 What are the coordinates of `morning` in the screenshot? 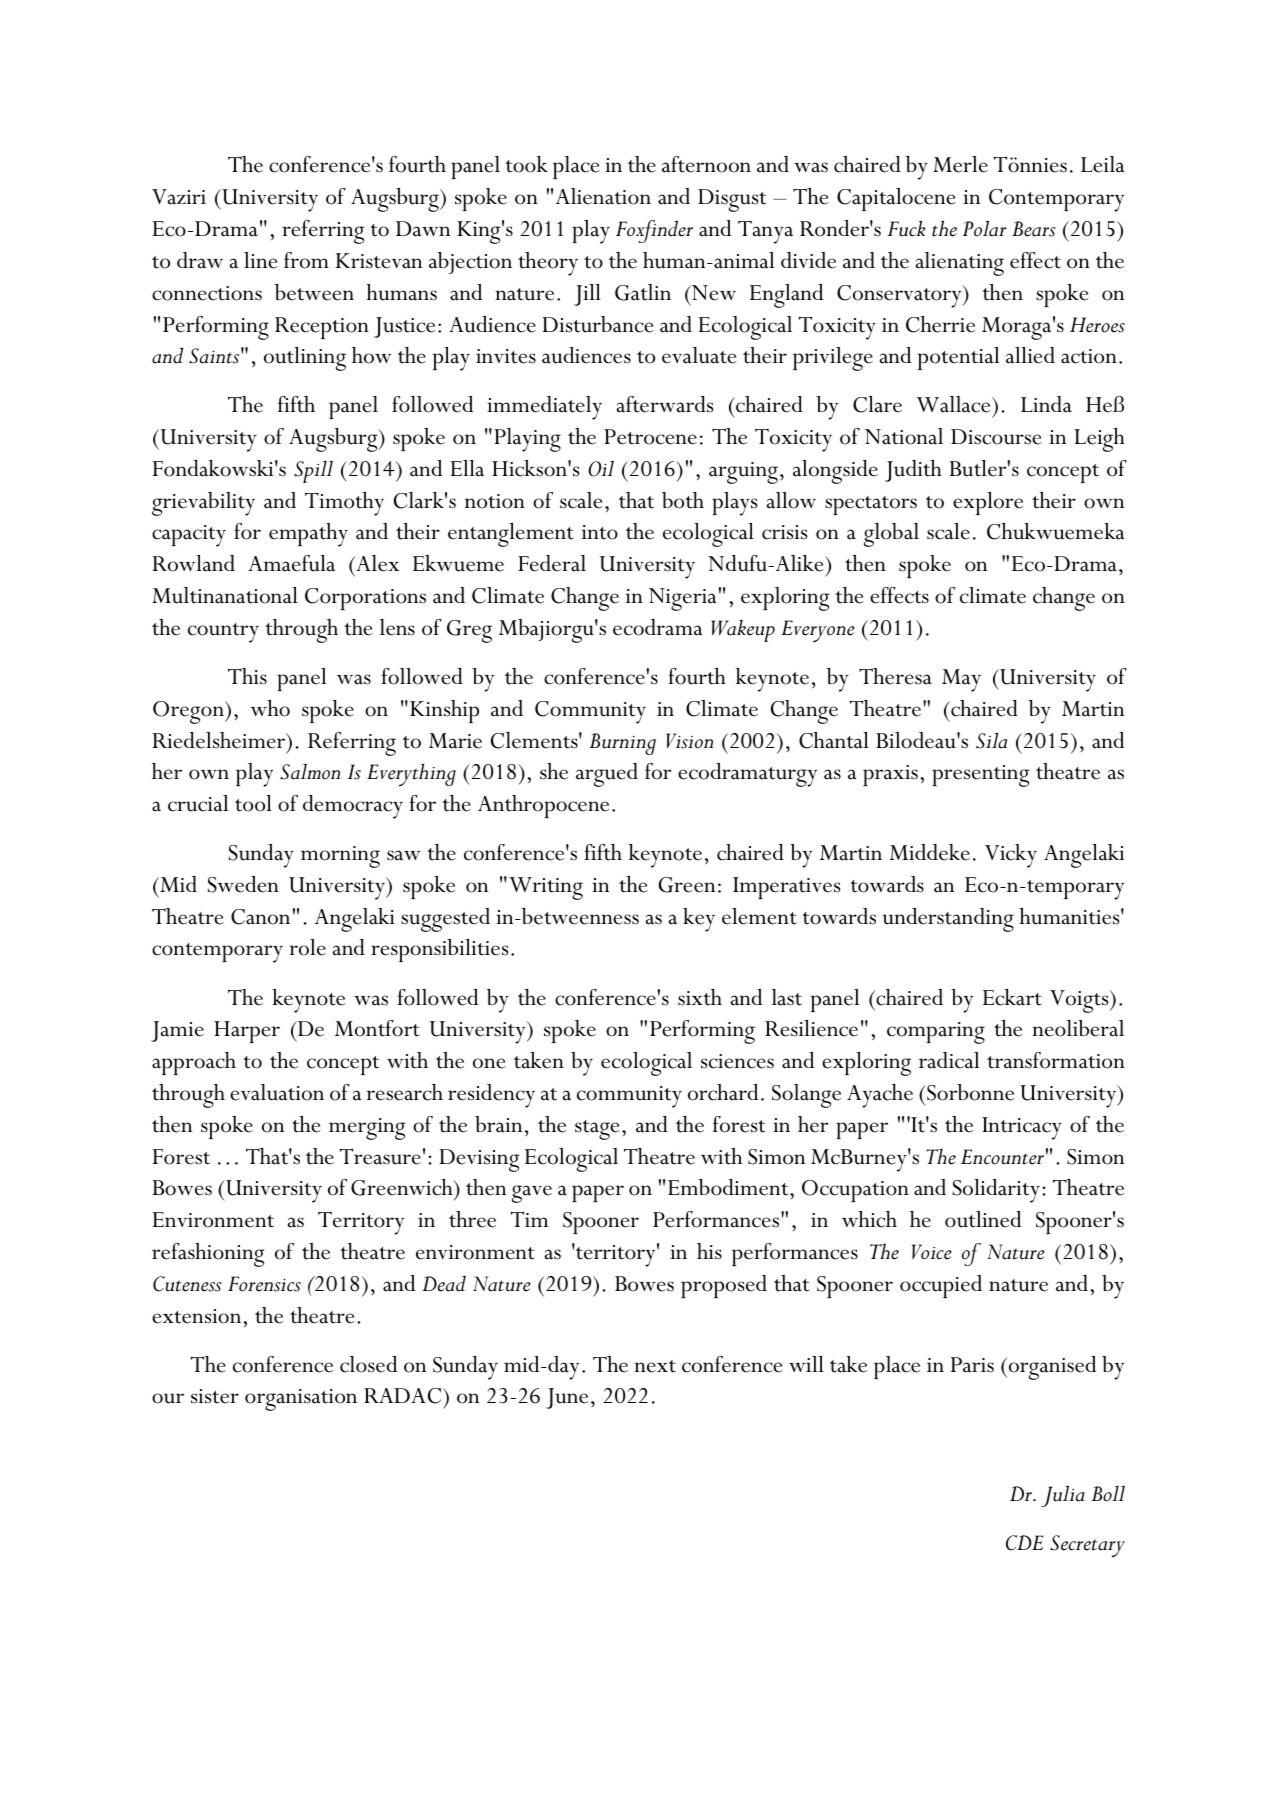 It's located at (340, 857).
